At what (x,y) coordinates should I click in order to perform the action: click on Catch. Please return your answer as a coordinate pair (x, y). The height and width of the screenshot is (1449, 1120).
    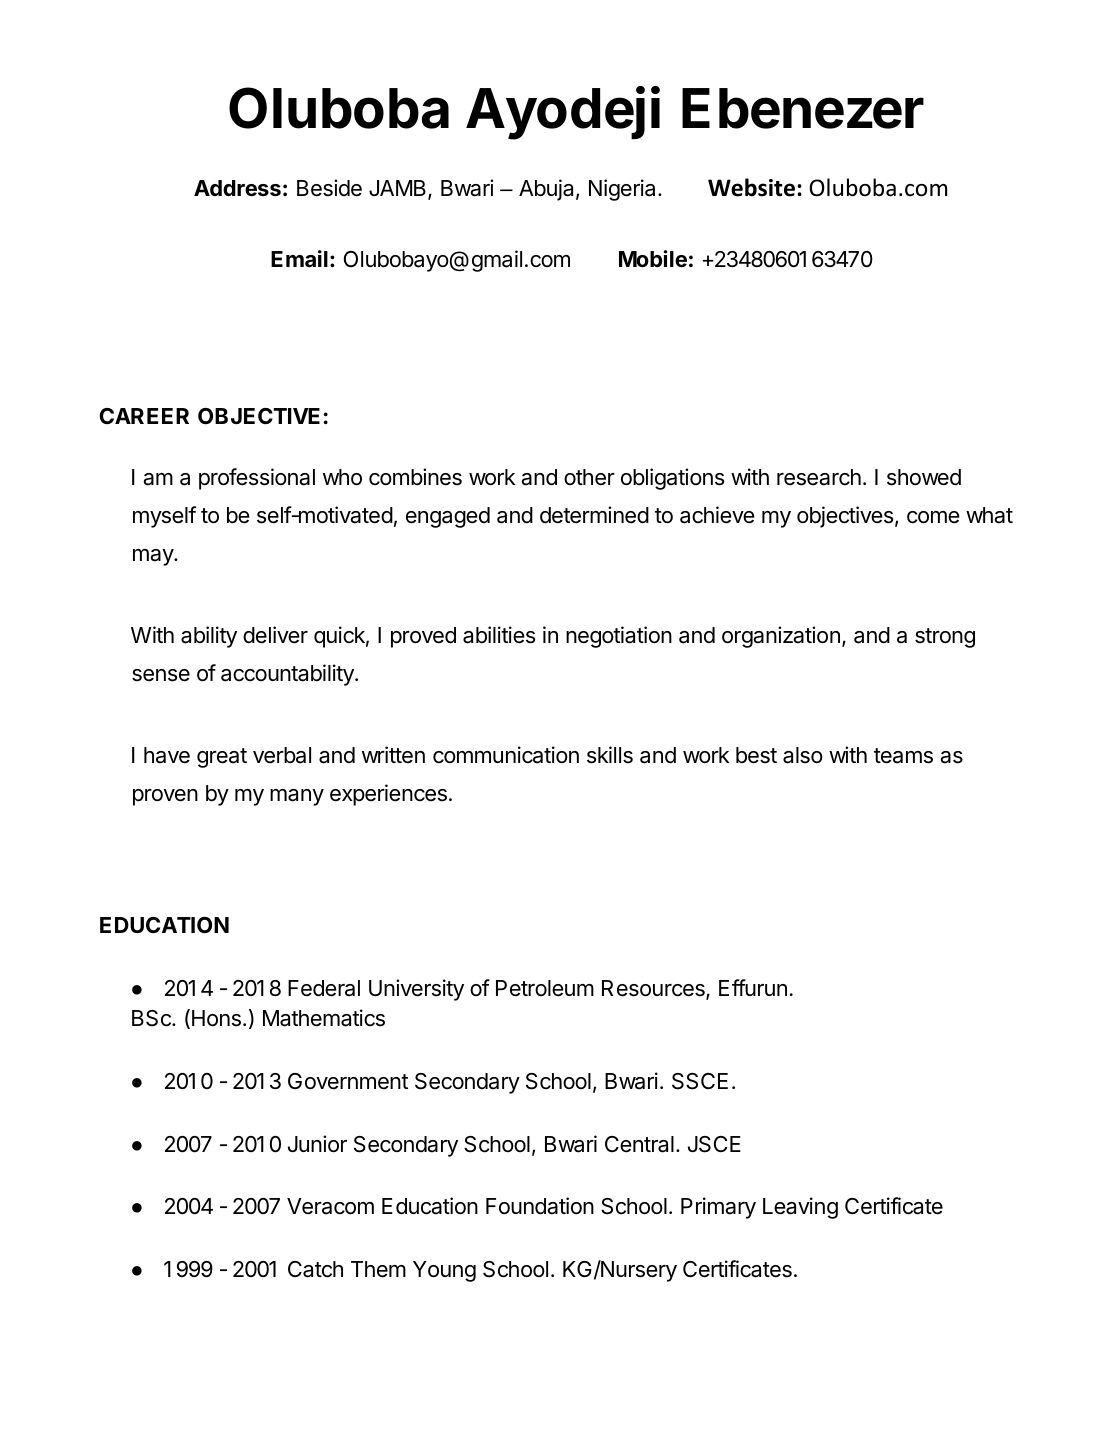
    Looking at the image, I should click on (315, 1269).
